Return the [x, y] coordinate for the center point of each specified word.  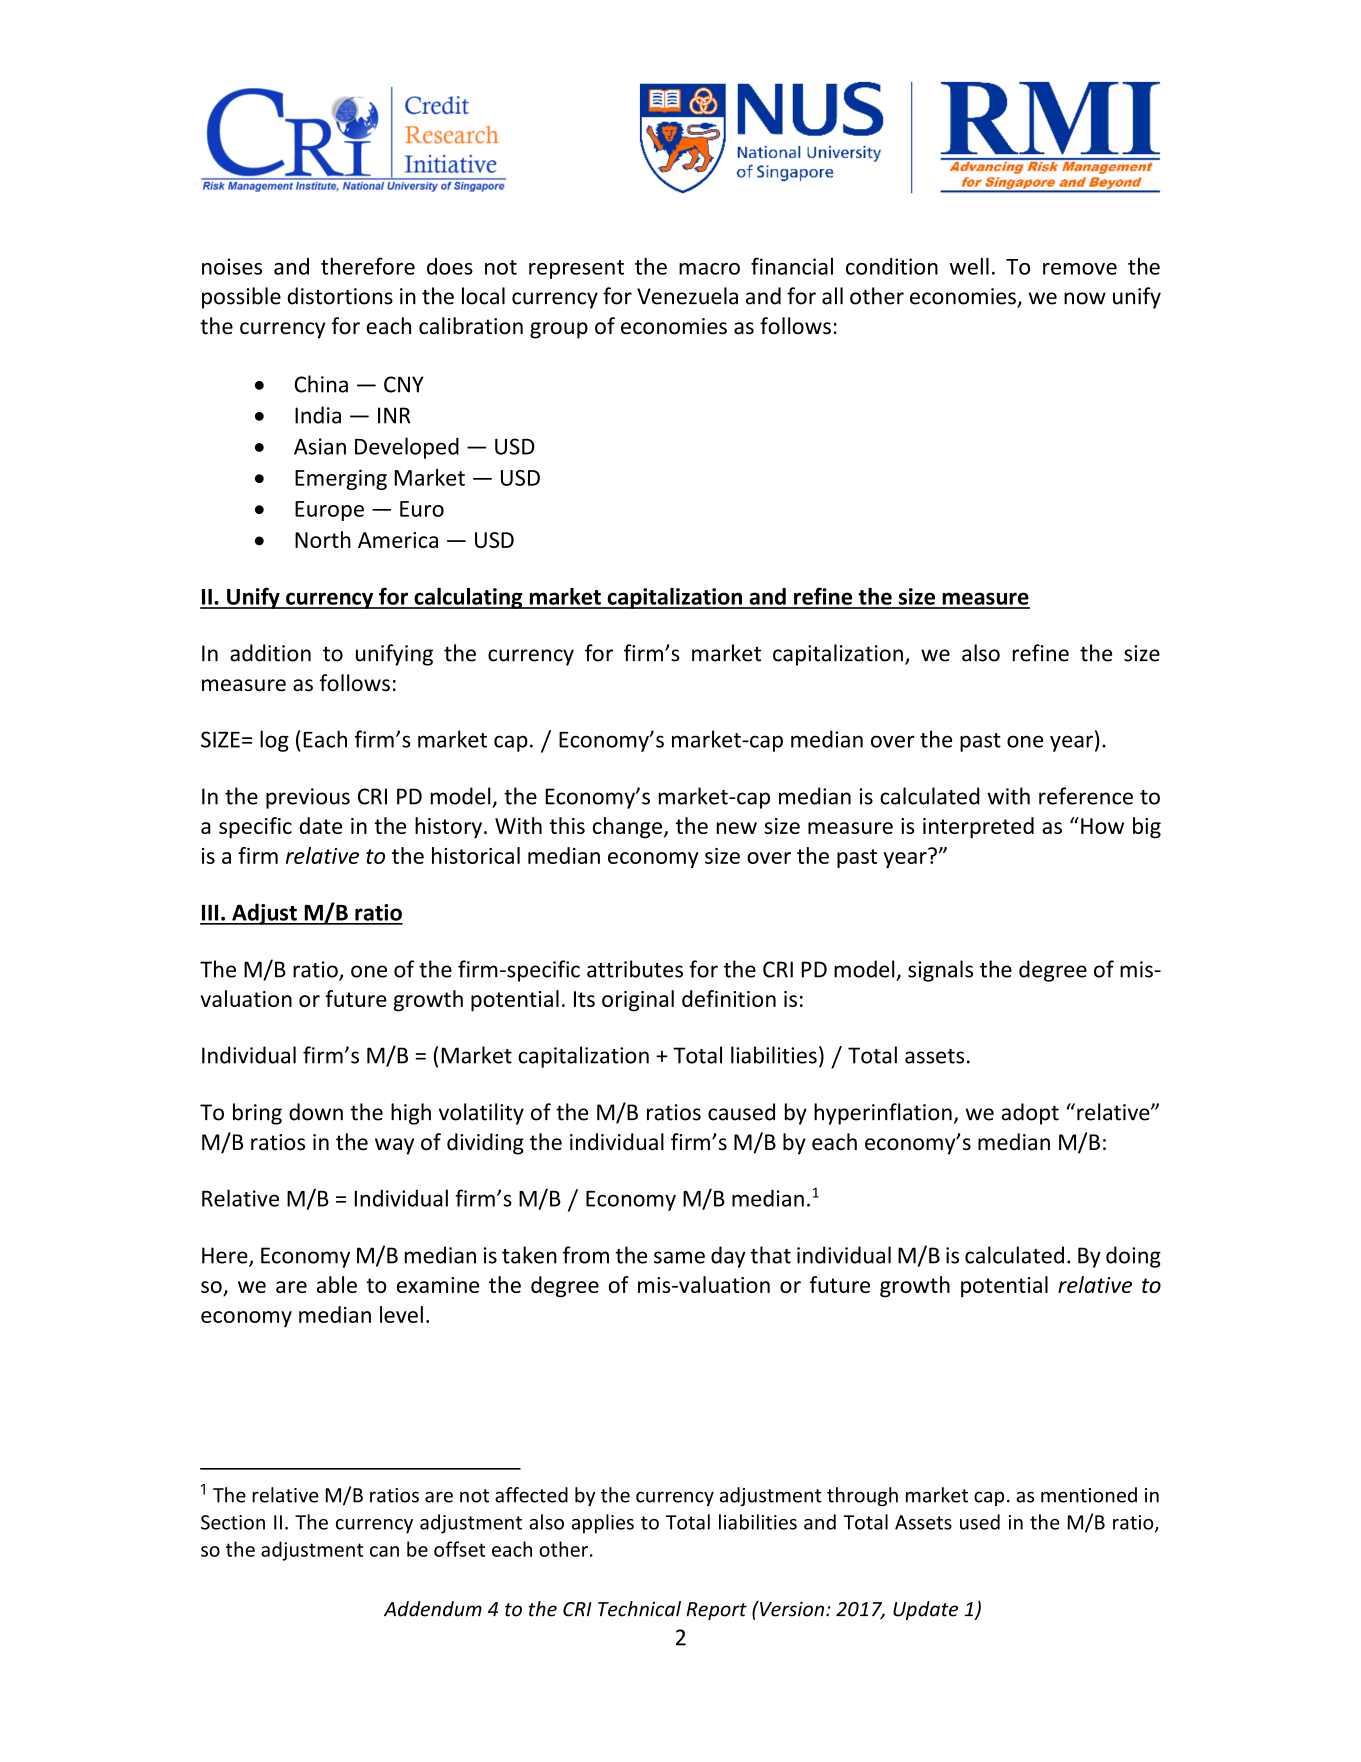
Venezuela [687, 296]
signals [940, 971]
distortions [340, 296]
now [1085, 298]
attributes [635, 969]
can [384, 1551]
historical [476, 855]
